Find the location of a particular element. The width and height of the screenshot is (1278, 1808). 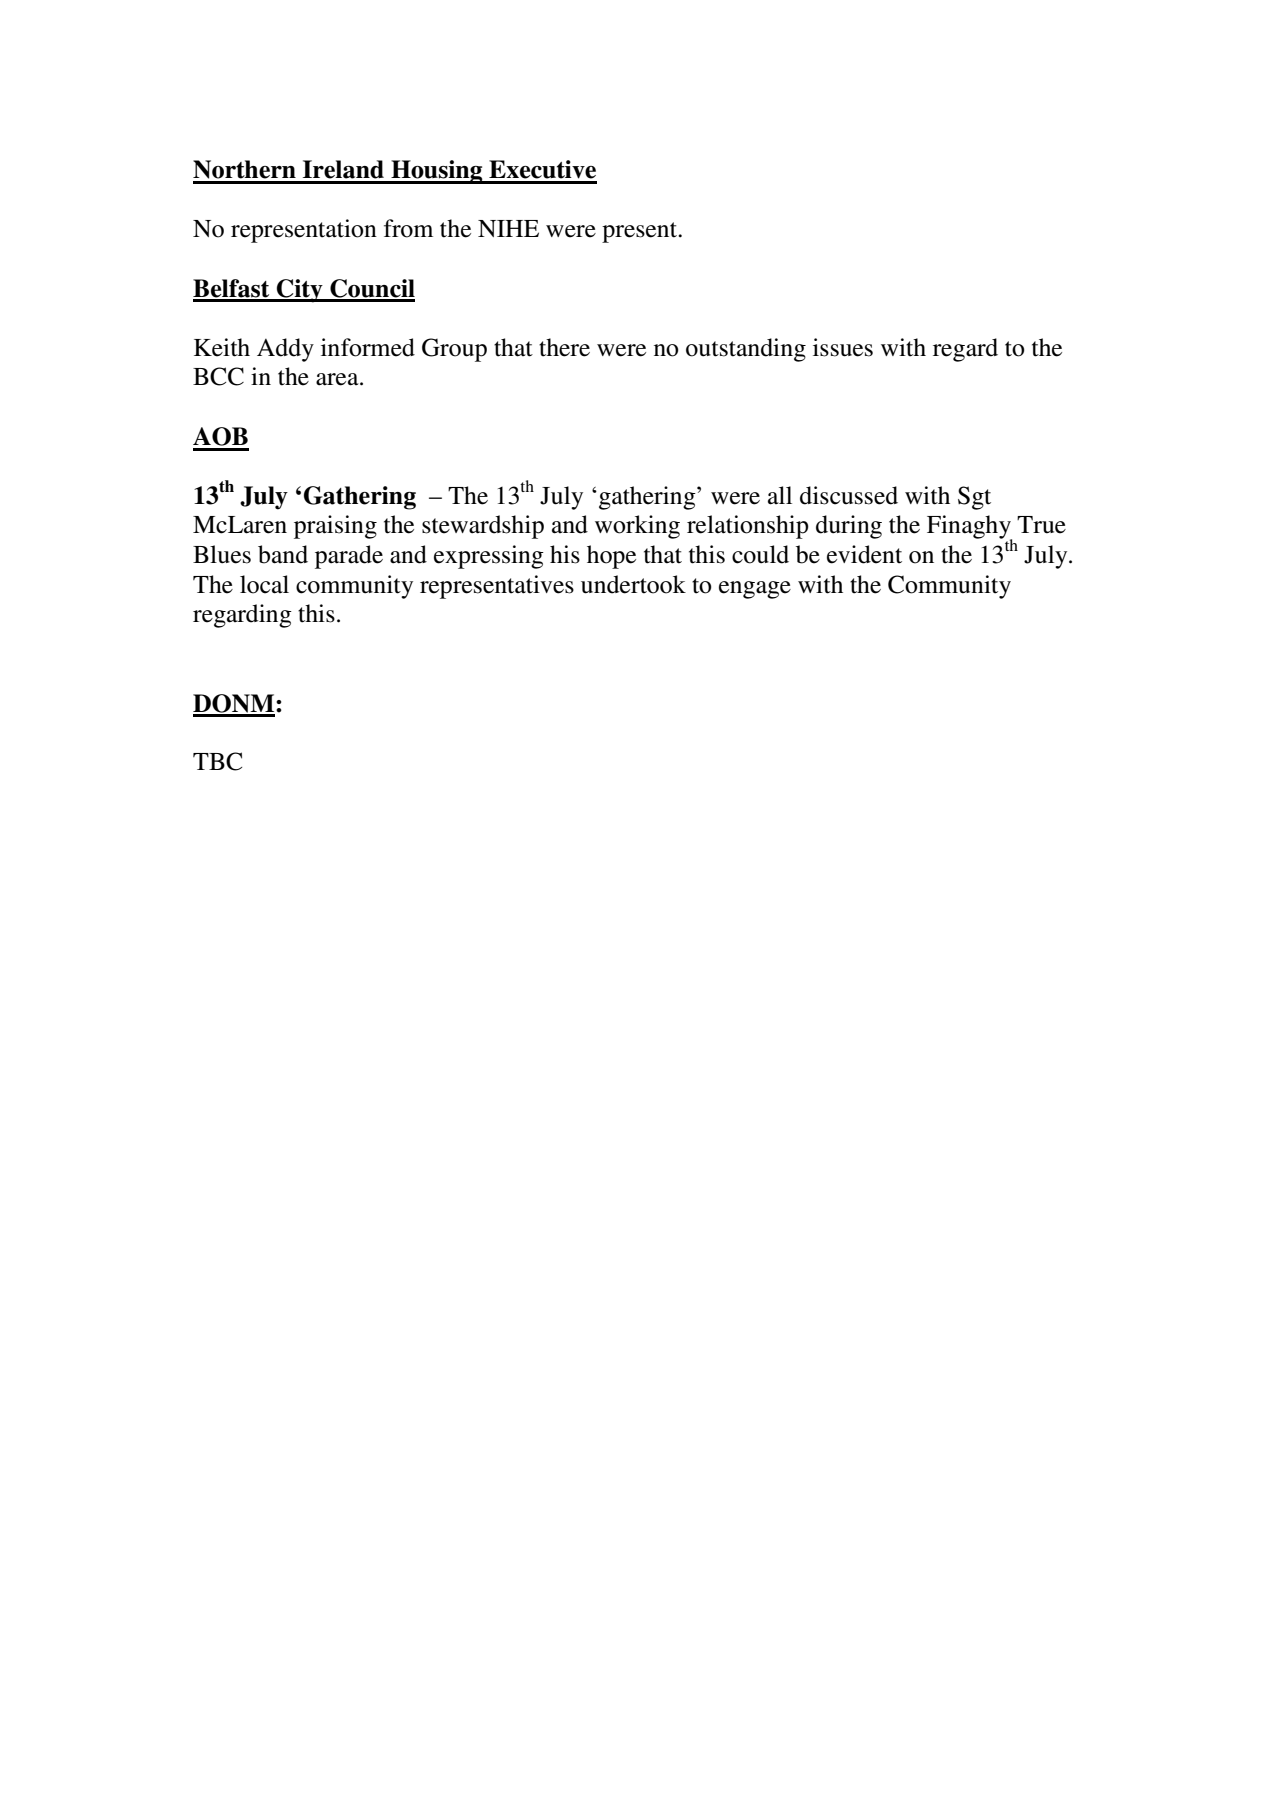

Sgt is located at coordinates (974, 498).
